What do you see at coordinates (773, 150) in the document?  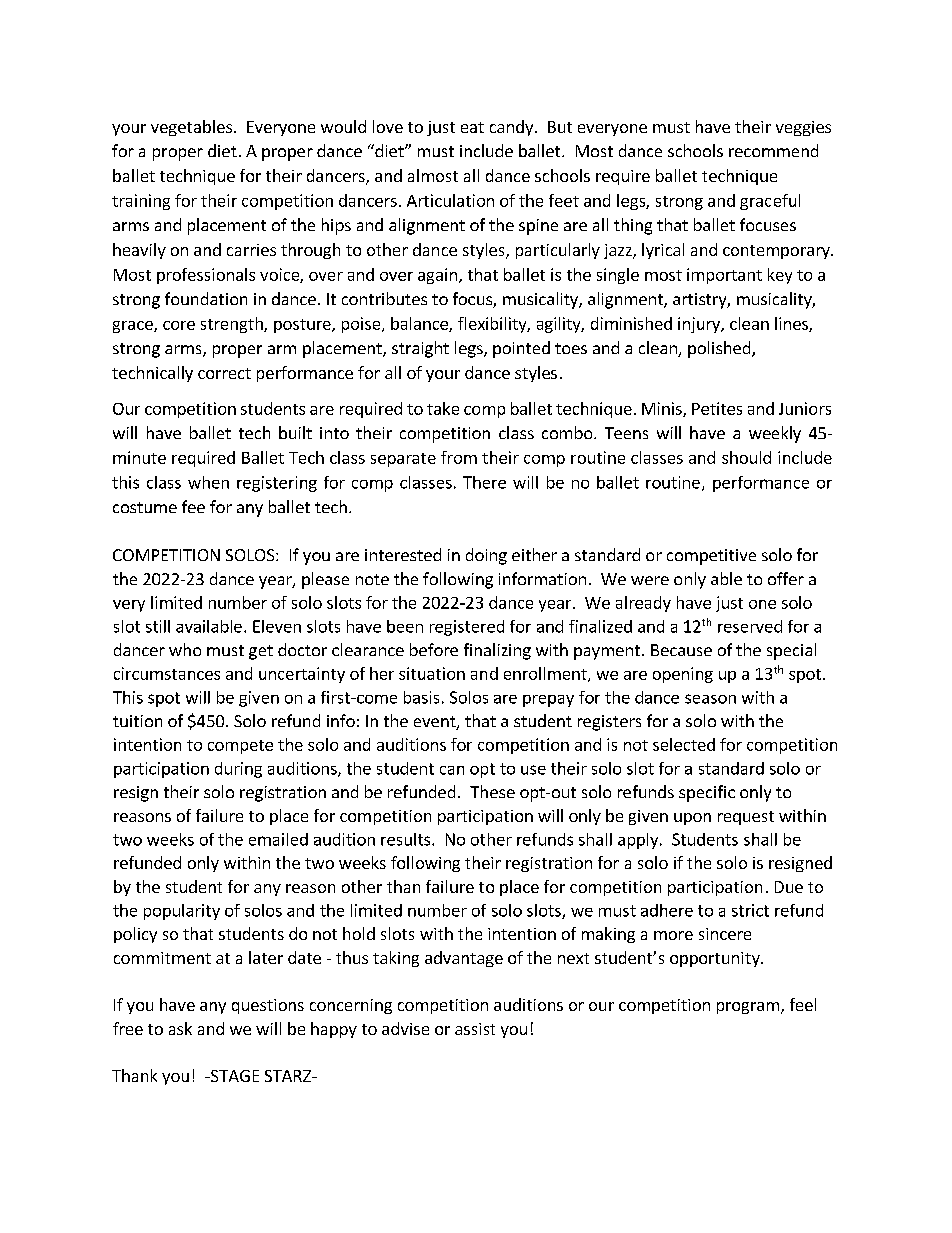 I see `recommend` at bounding box center [773, 150].
